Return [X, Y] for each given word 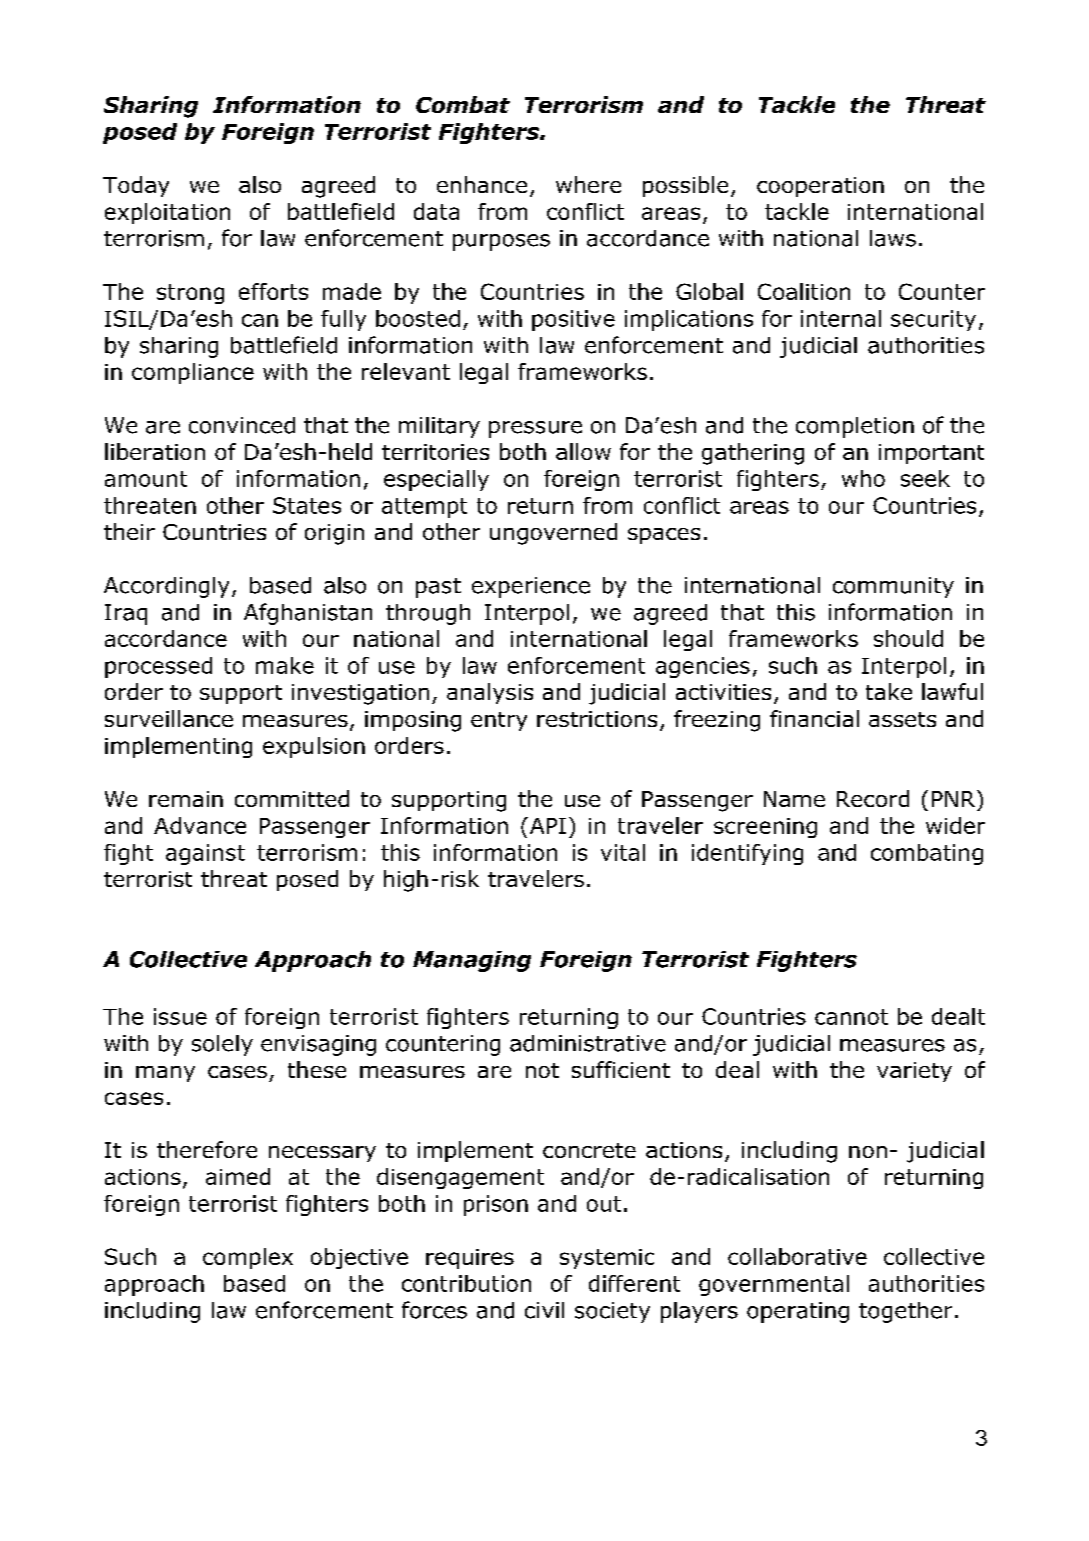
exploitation [167, 213]
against [205, 854]
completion [855, 427]
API [546, 825]
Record [873, 798]
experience [531, 587]
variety [914, 1072]
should [908, 638]
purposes [501, 242]
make [285, 665]
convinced [242, 425]
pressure [535, 429]
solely [222, 1045]
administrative [588, 1043]
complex [248, 1258]
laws [893, 238]
